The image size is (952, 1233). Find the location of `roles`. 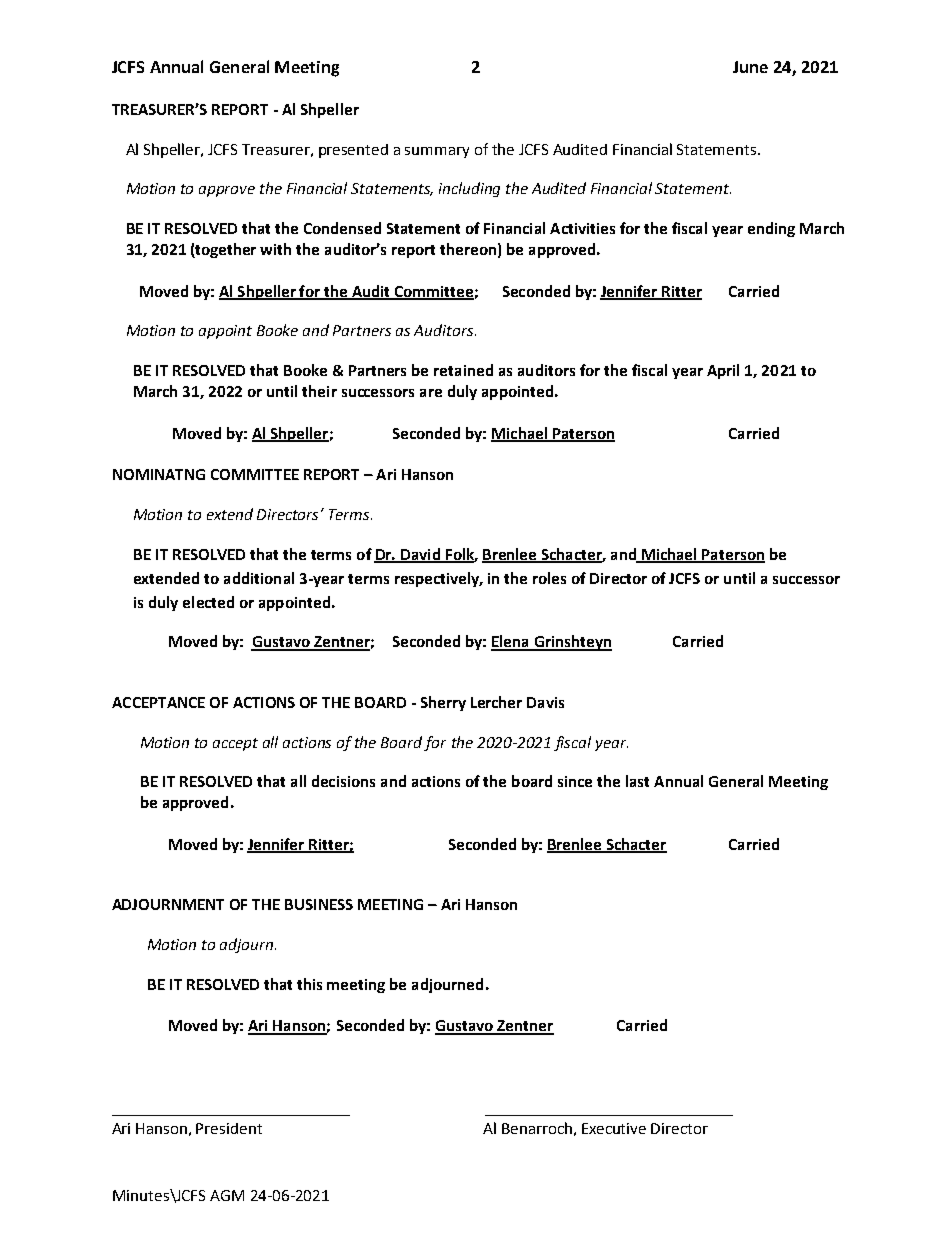

roles is located at coordinates (549, 578).
